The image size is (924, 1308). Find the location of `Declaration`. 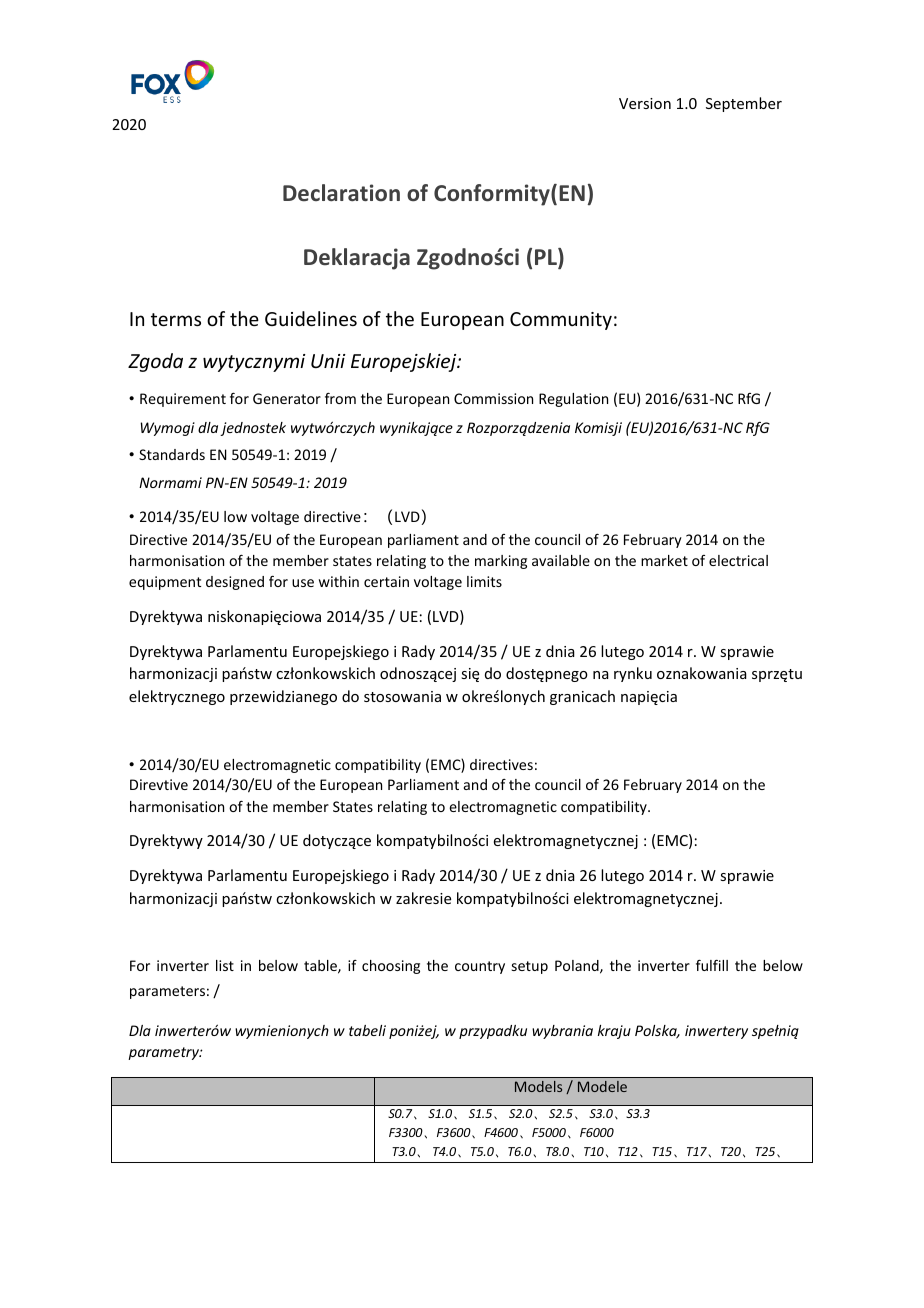

Declaration is located at coordinates (341, 193).
